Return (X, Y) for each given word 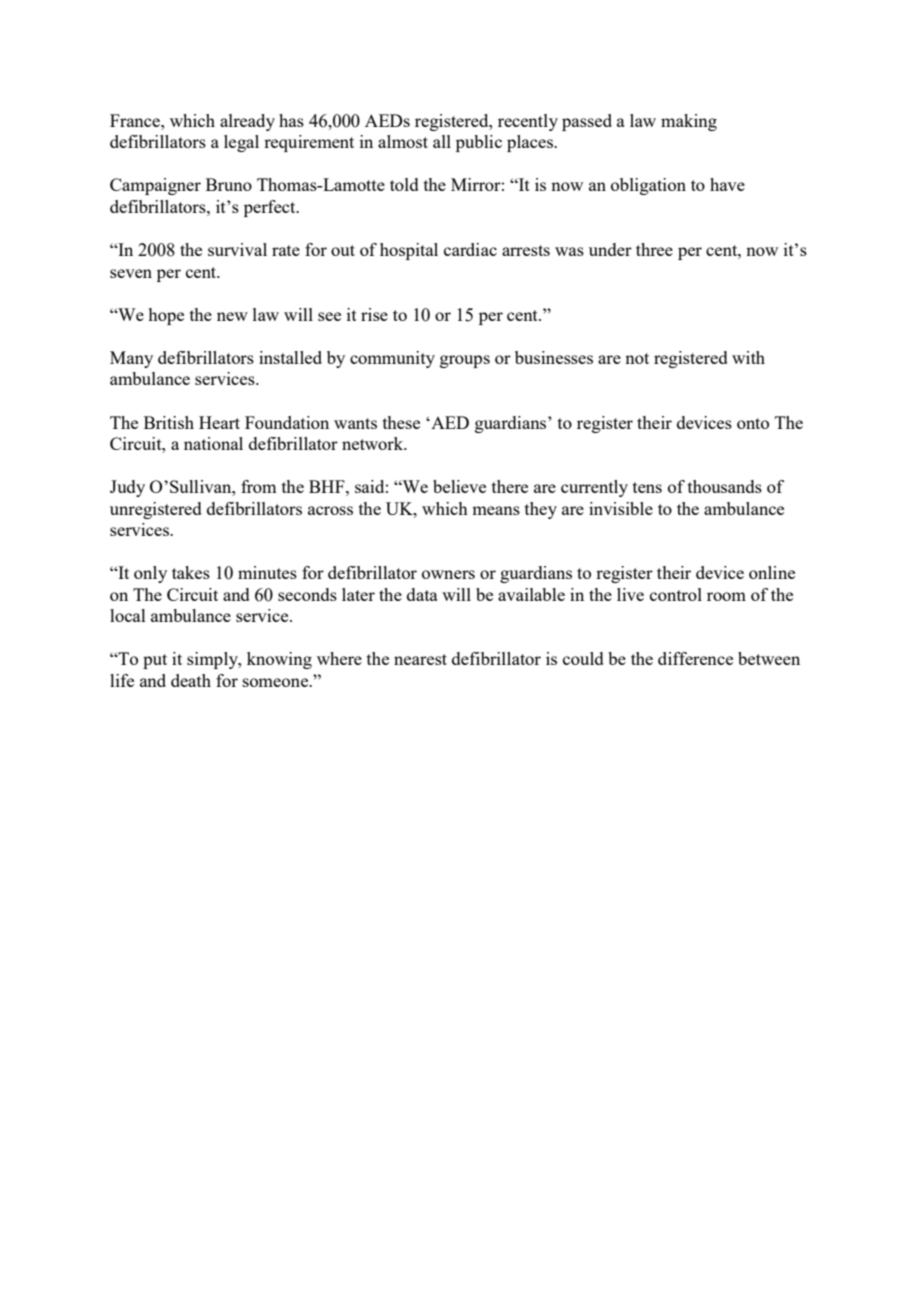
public (479, 143)
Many (131, 359)
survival (237, 249)
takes (191, 572)
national (213, 443)
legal (241, 143)
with (748, 357)
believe (459, 486)
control (676, 594)
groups (465, 361)
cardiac (470, 249)
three (654, 249)
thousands (725, 486)
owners (448, 574)
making (689, 122)
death (191, 680)
